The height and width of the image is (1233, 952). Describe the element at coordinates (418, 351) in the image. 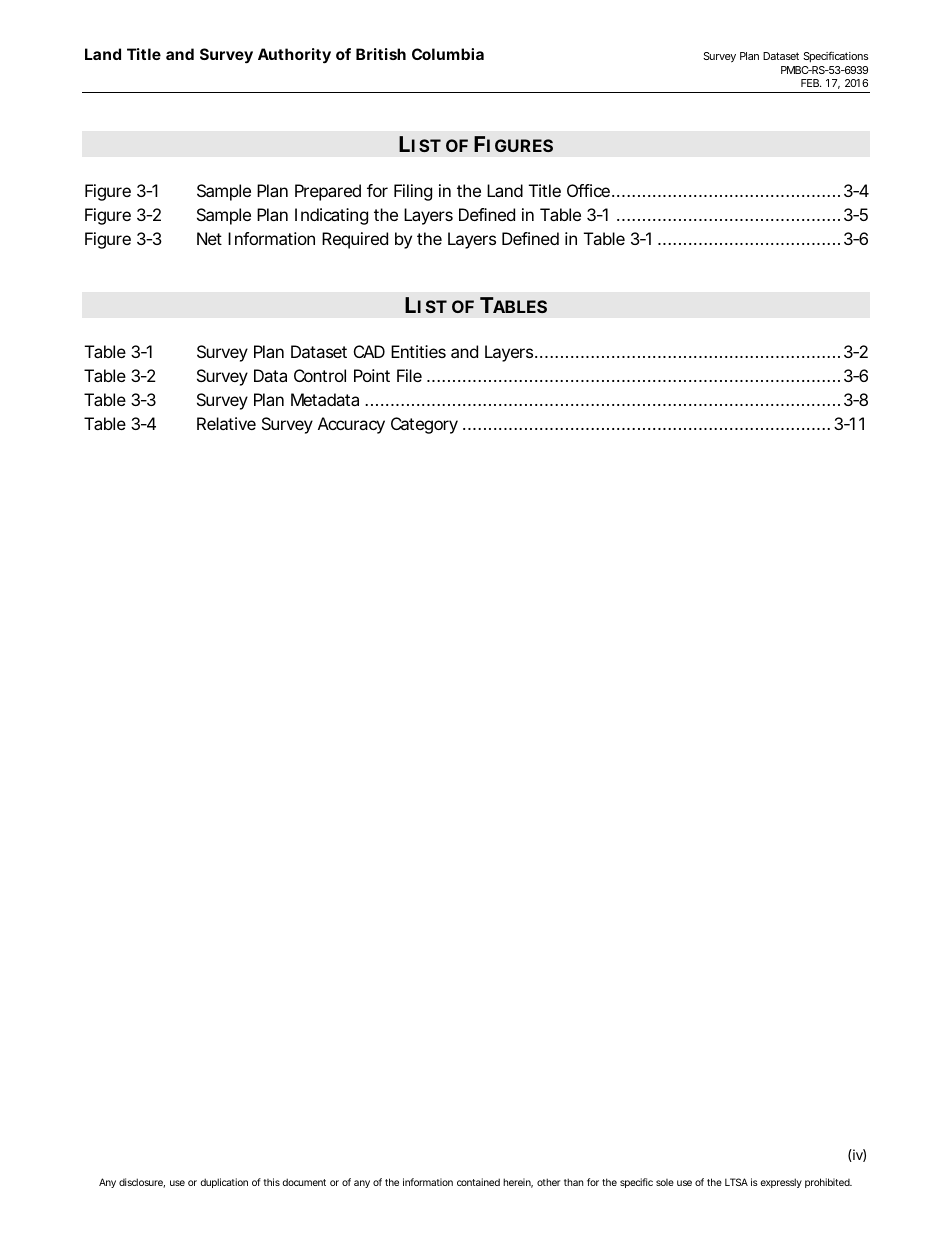

I see `Entities` at that location.
